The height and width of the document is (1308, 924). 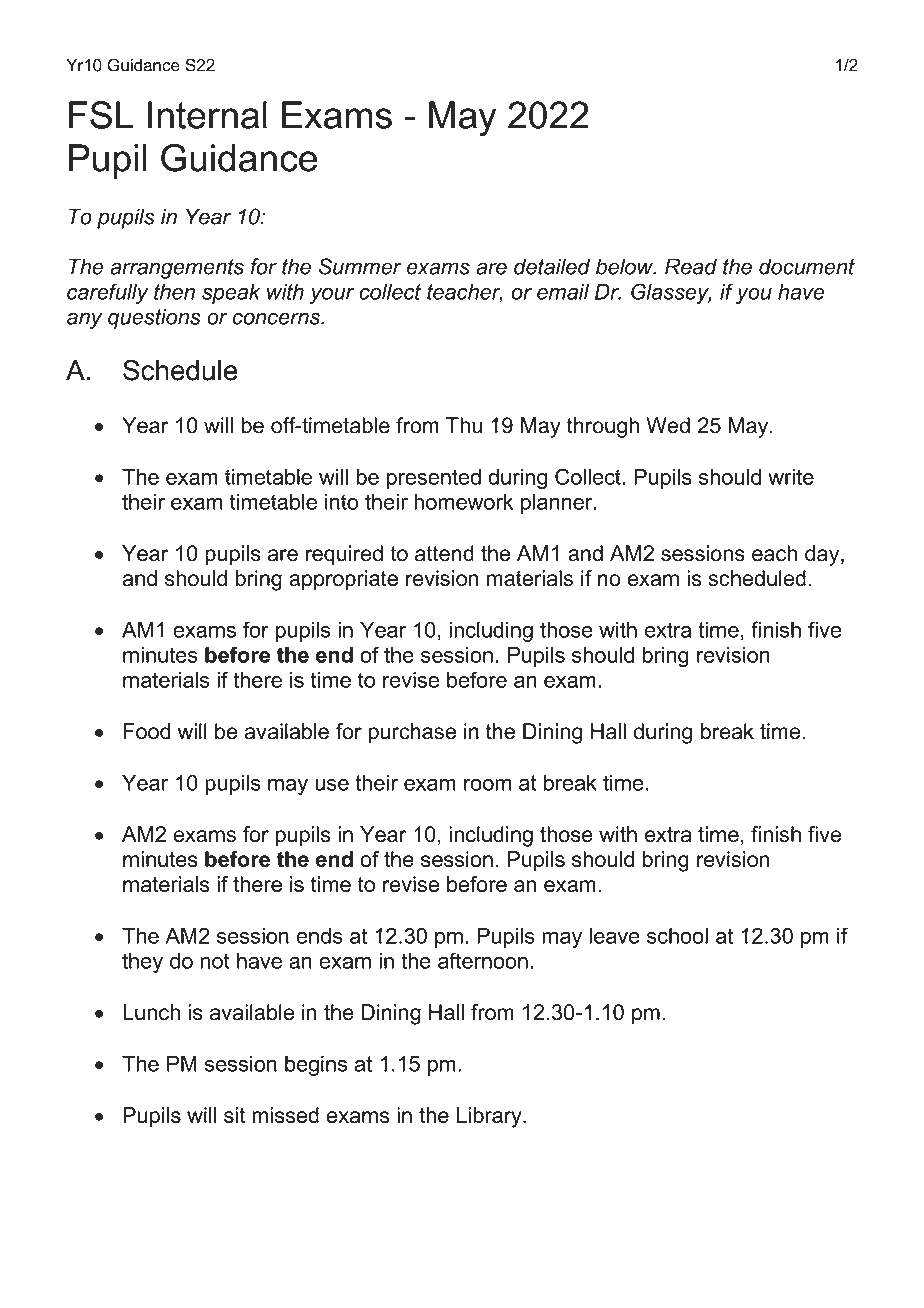 What do you see at coordinates (823, 555) in the document?
I see `day` at bounding box center [823, 555].
